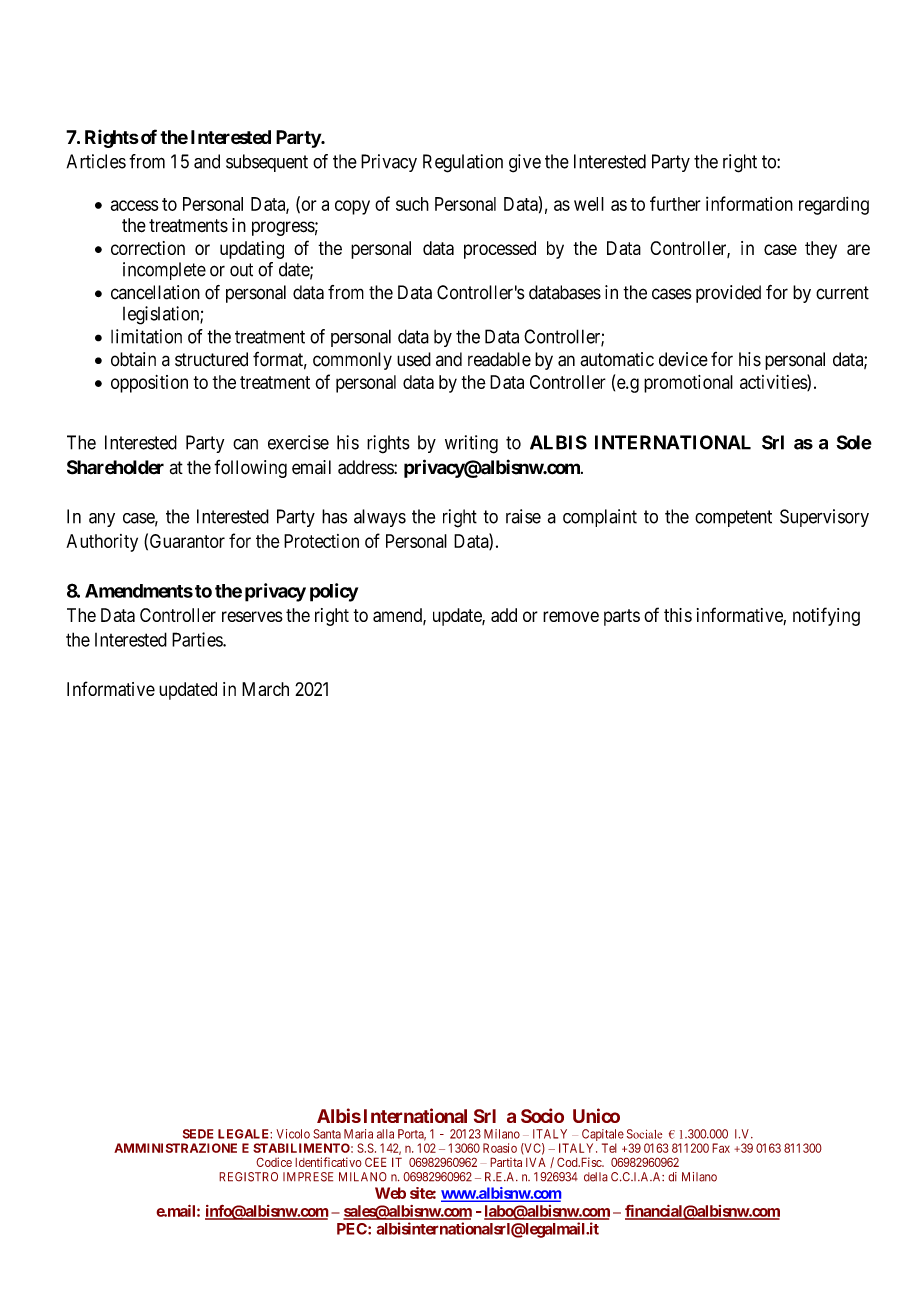  I want to click on access, so click(135, 205).
